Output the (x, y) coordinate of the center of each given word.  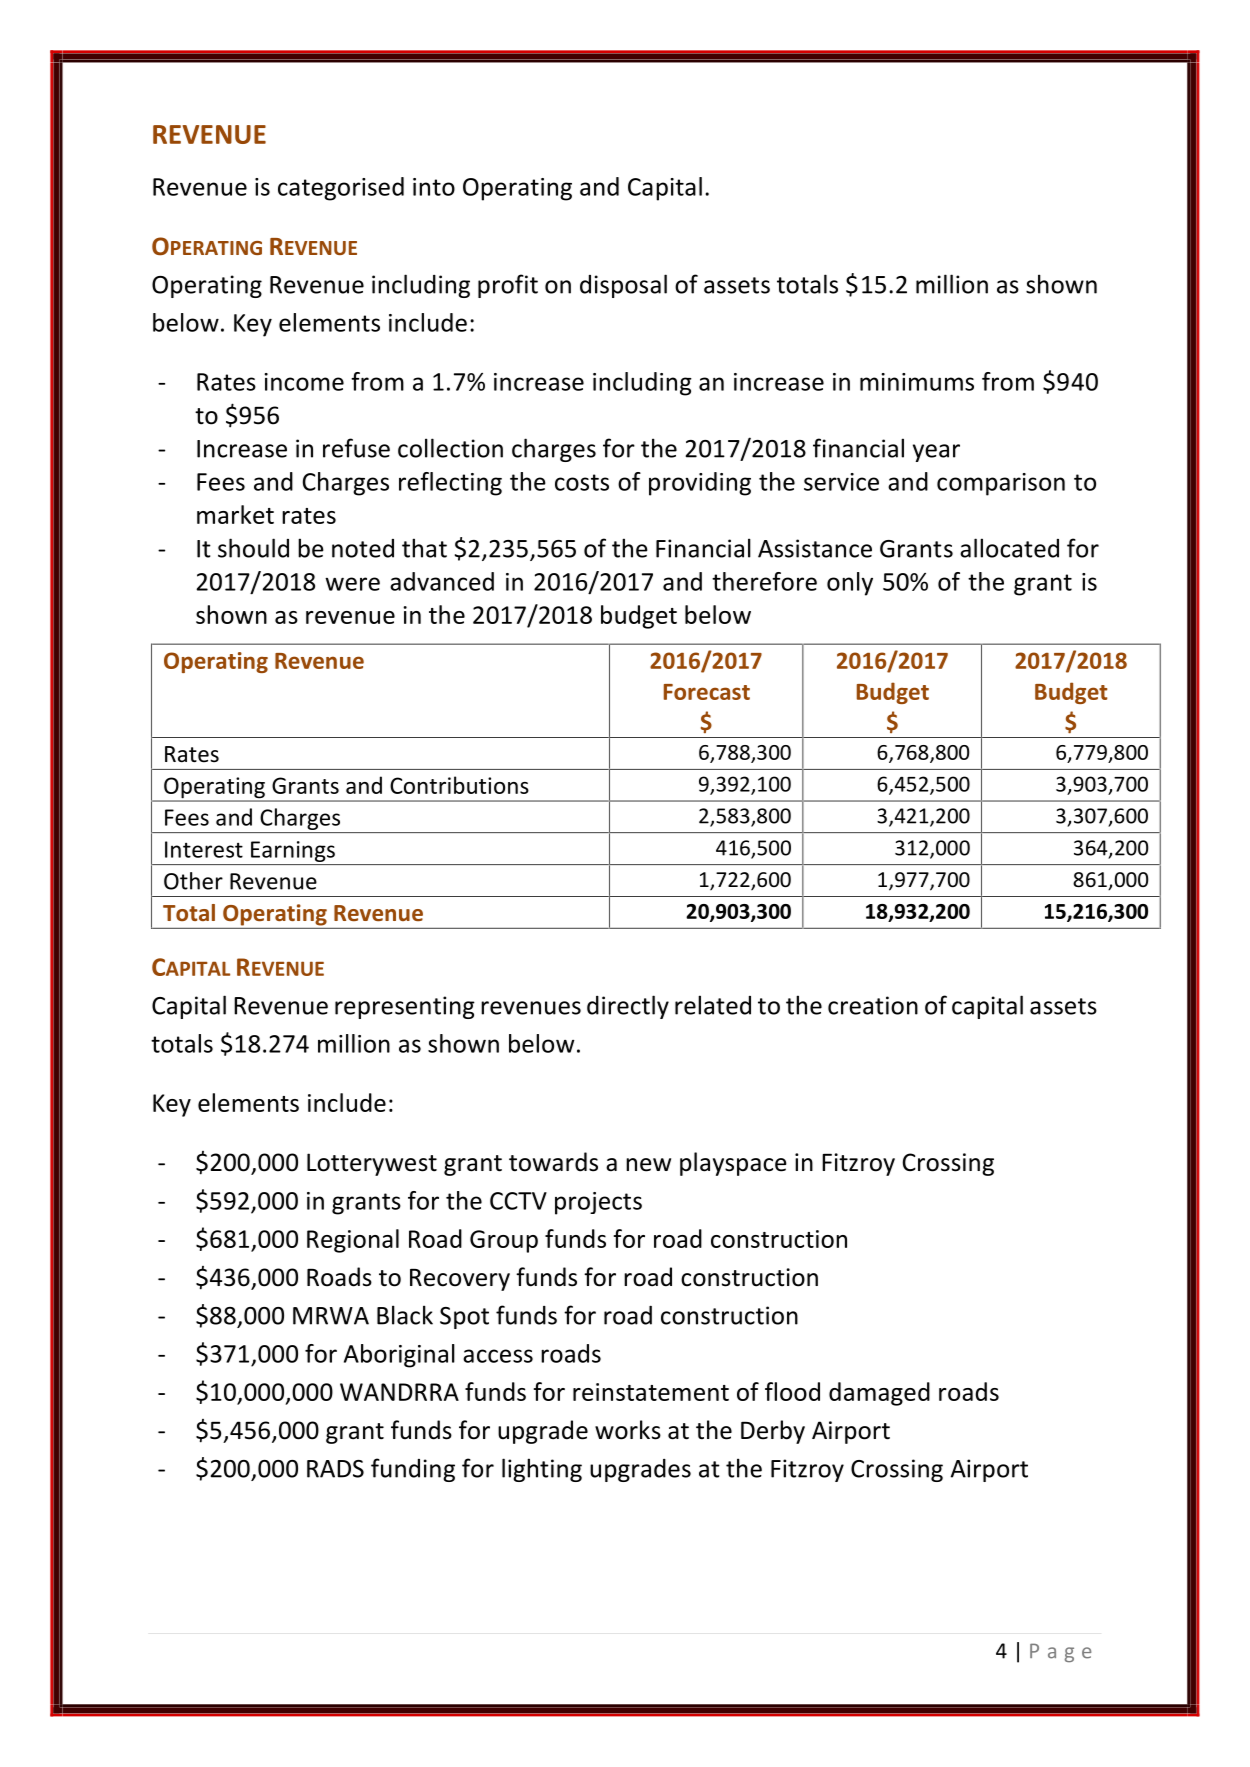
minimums (917, 382)
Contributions (459, 785)
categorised (341, 189)
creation (873, 1005)
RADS (335, 1469)
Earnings (293, 851)
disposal (623, 286)
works (628, 1430)
